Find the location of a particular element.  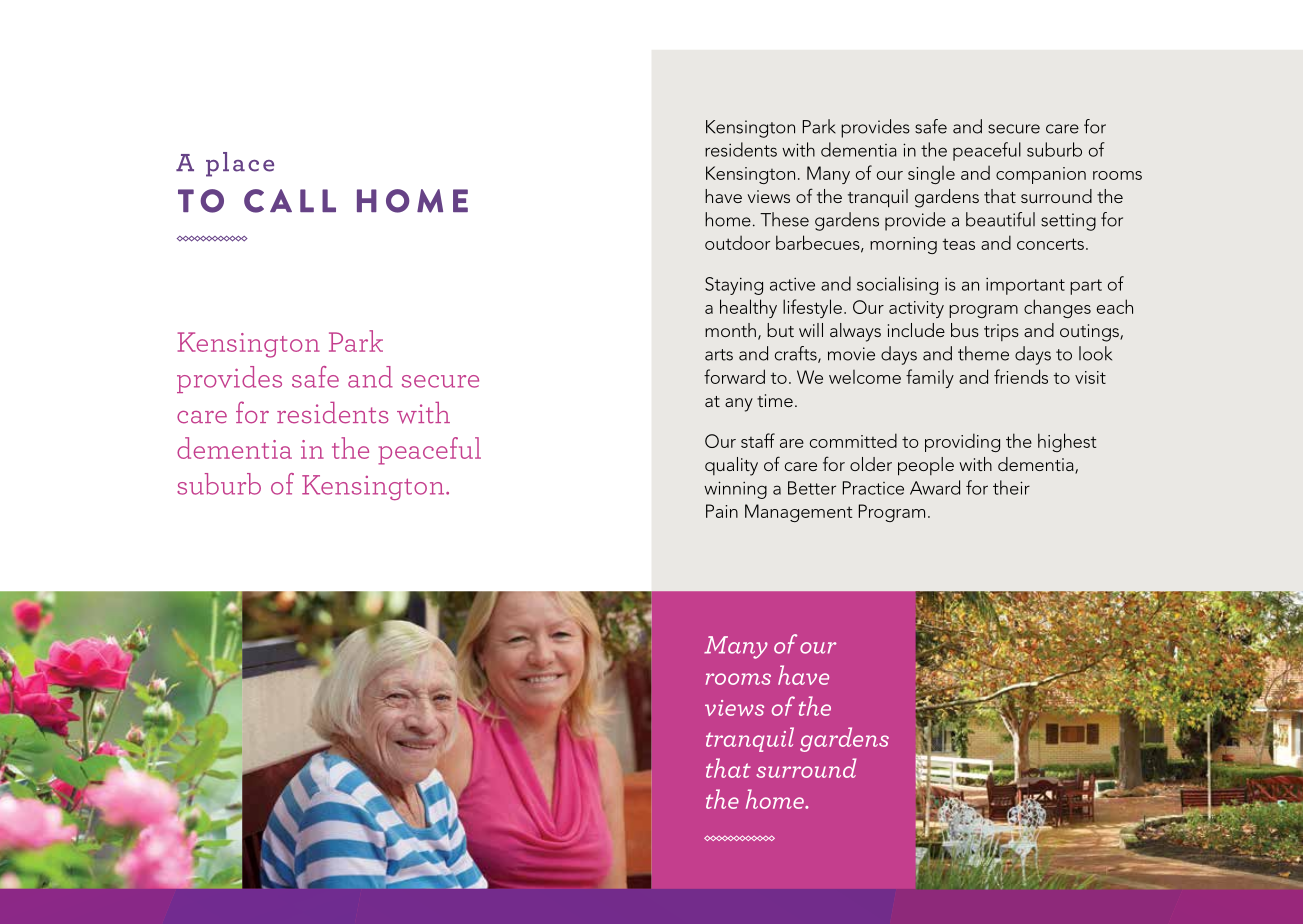

Staying is located at coordinates (734, 286).
